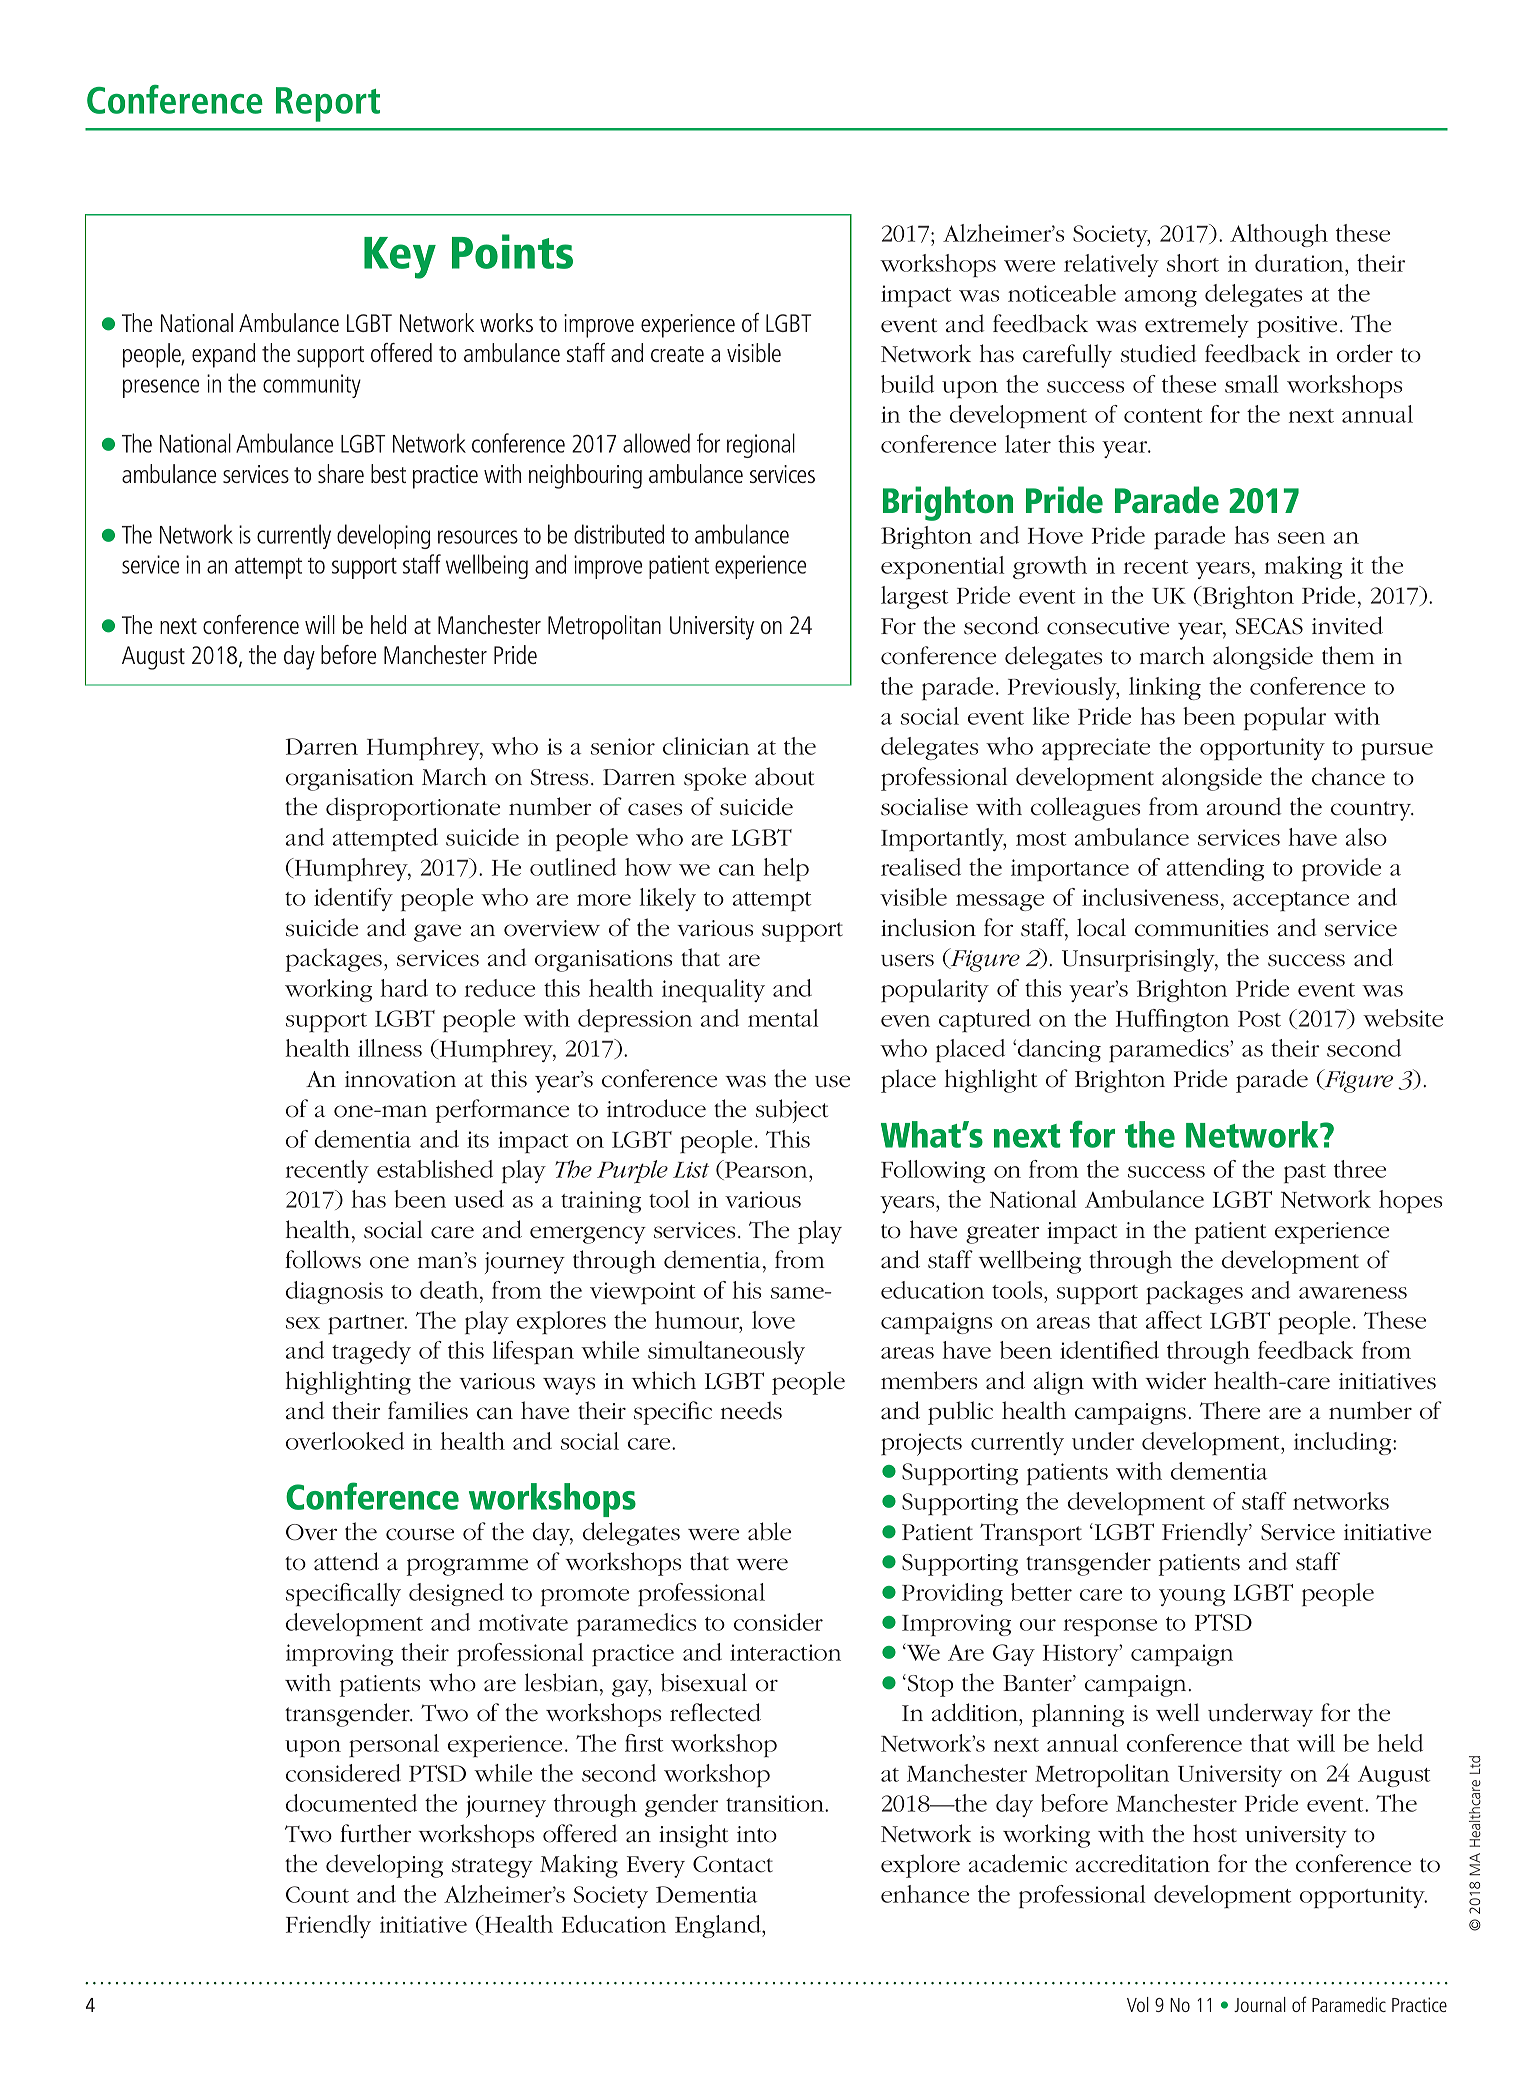 This page has height=2083, width=1533. I want to click on England, so click(719, 1926).
